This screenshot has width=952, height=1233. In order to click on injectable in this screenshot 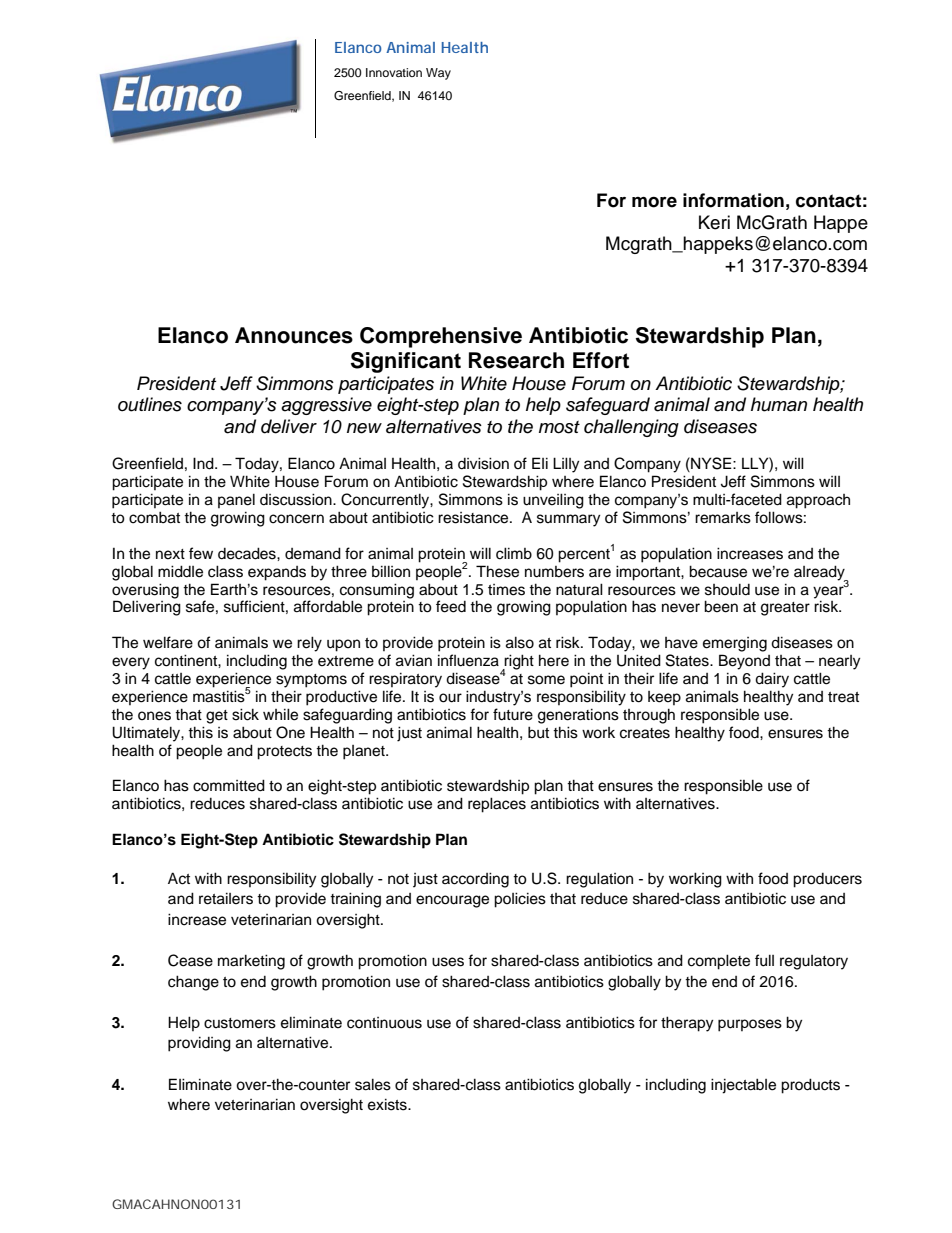, I will do `click(743, 1086)`.
